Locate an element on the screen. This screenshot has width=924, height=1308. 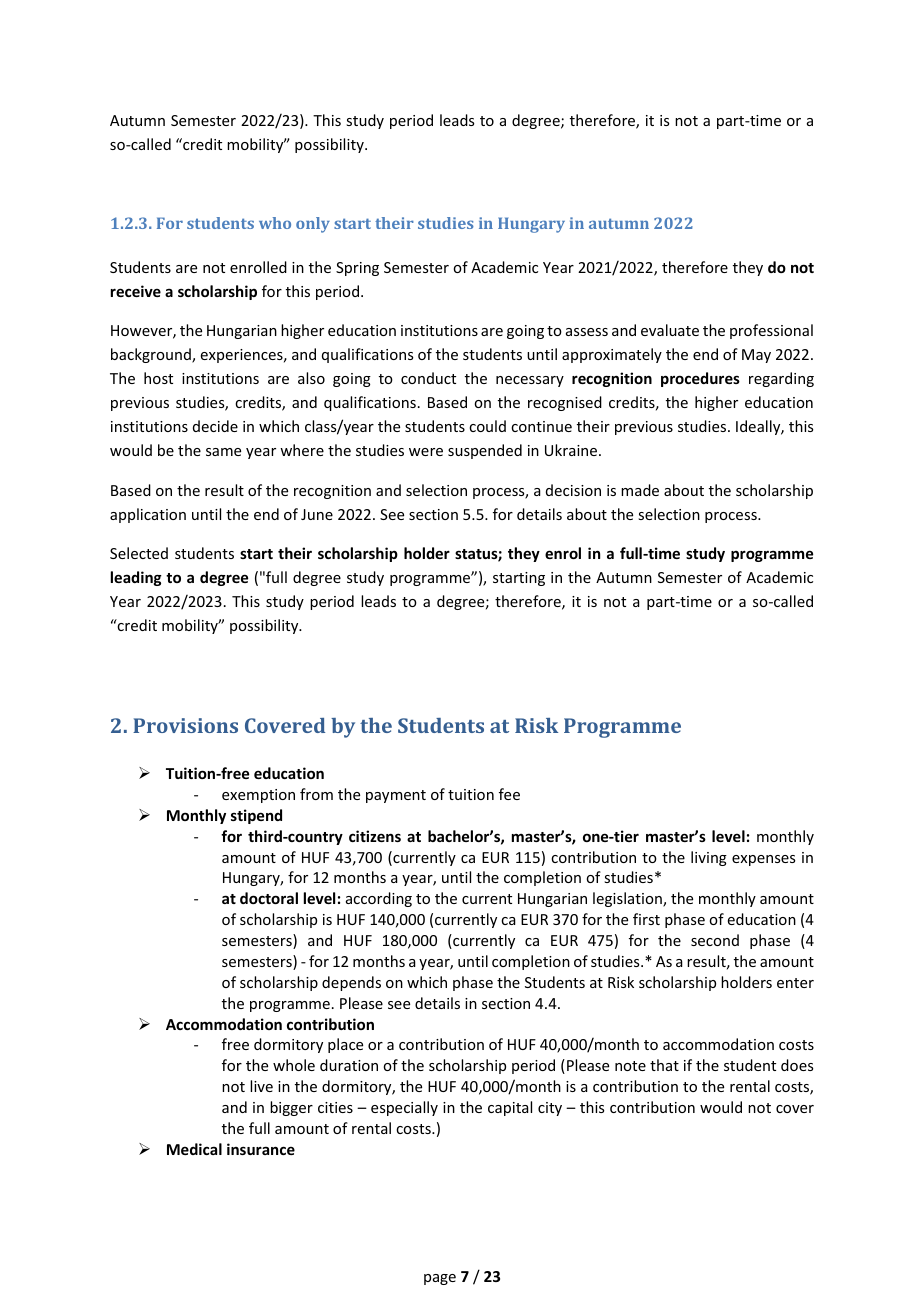
made is located at coordinates (640, 490).
